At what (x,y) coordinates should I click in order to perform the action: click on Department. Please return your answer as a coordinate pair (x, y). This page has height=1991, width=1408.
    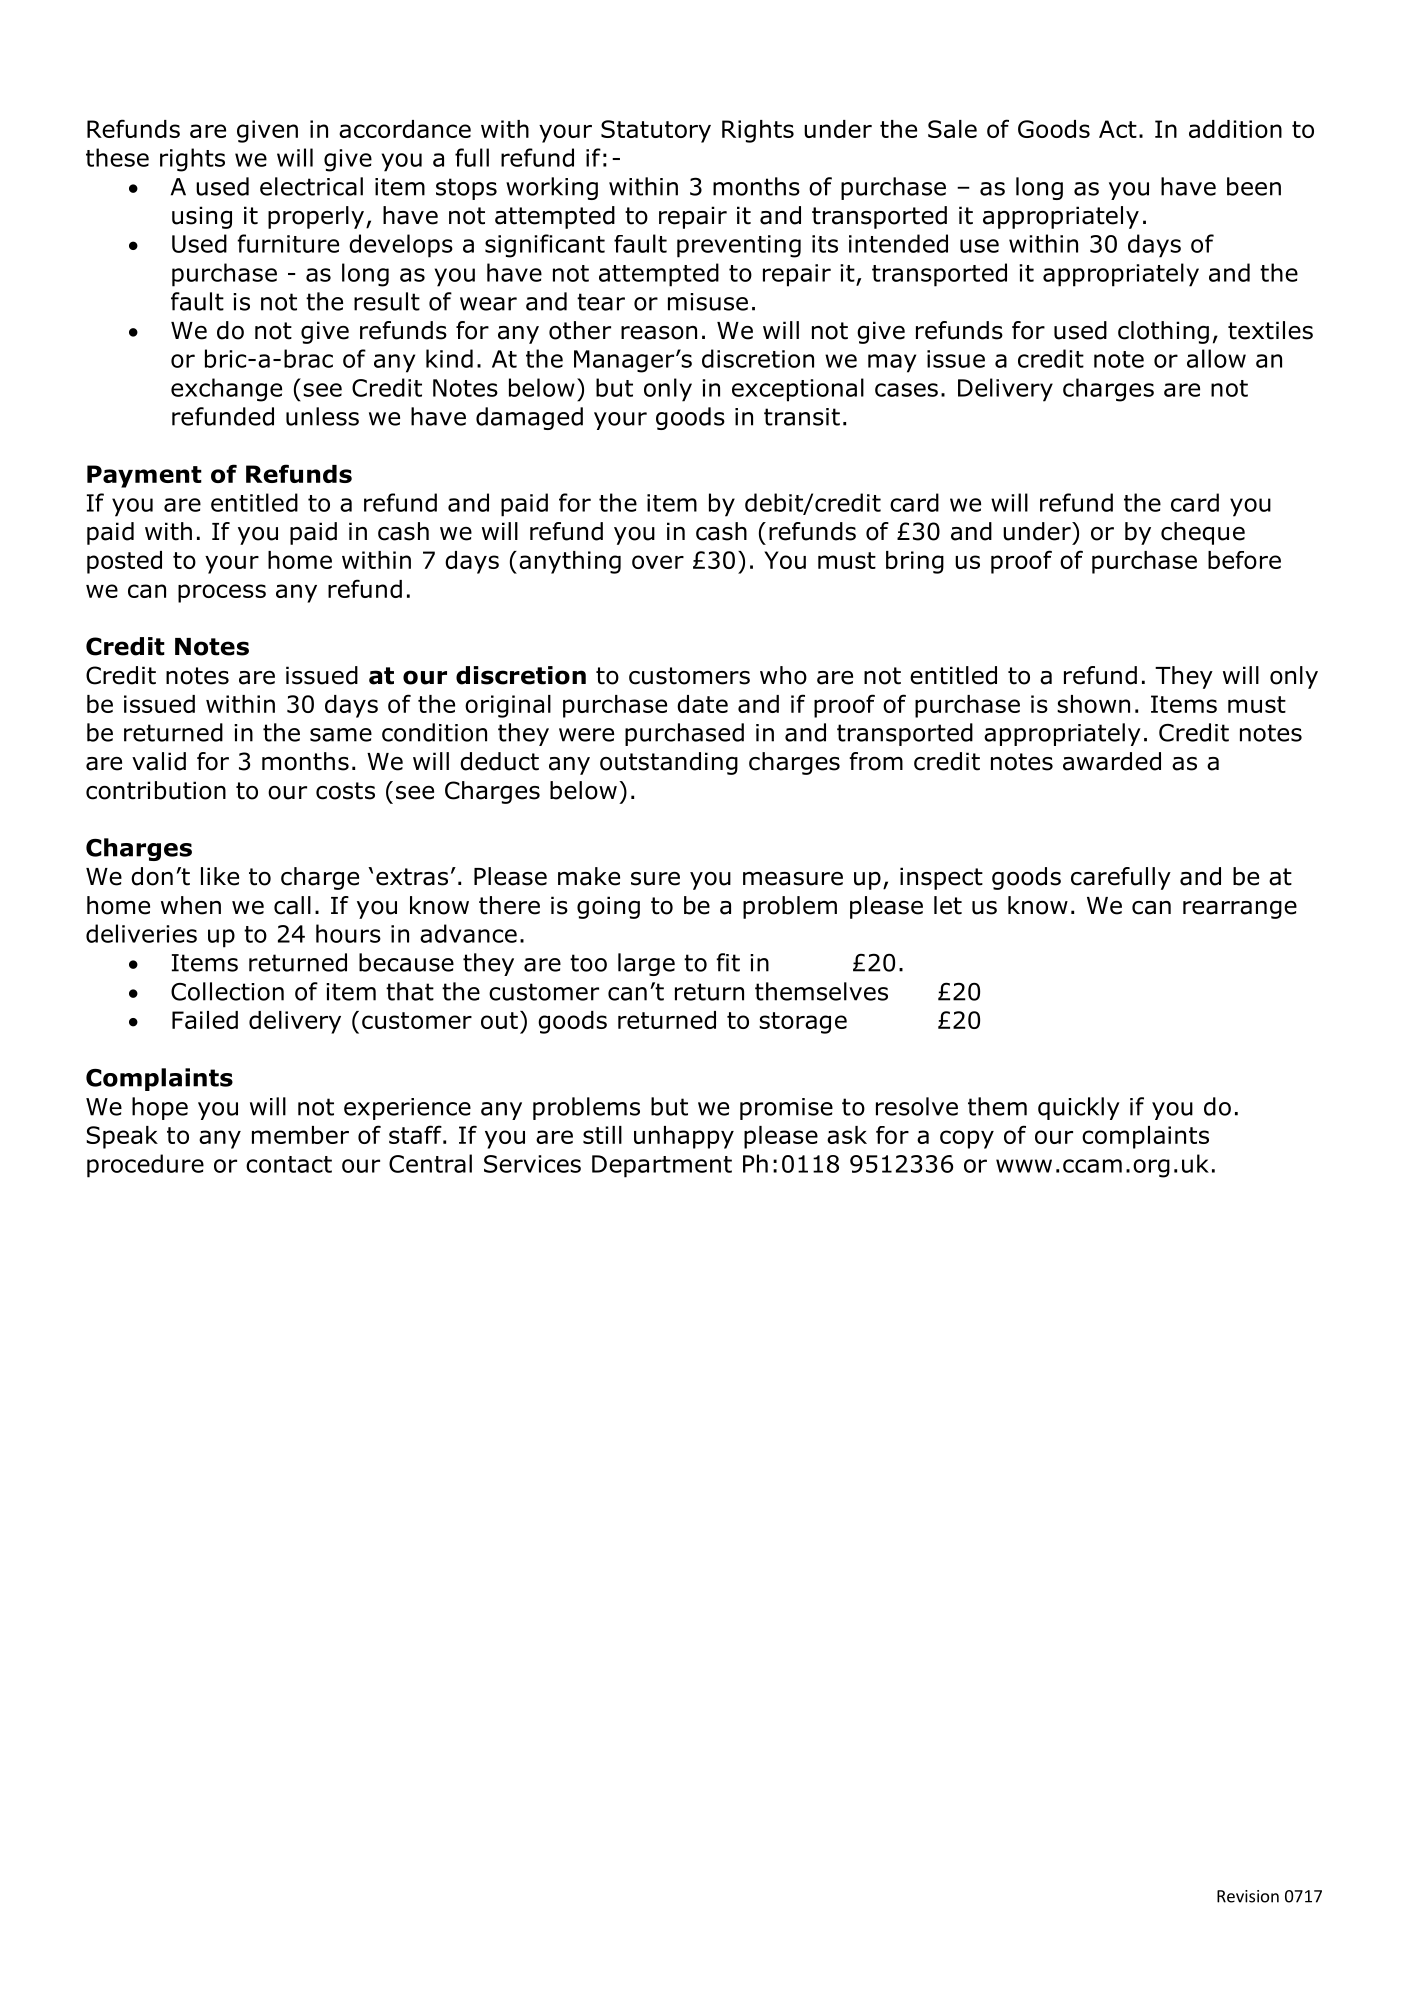
    Looking at the image, I should click on (662, 1166).
